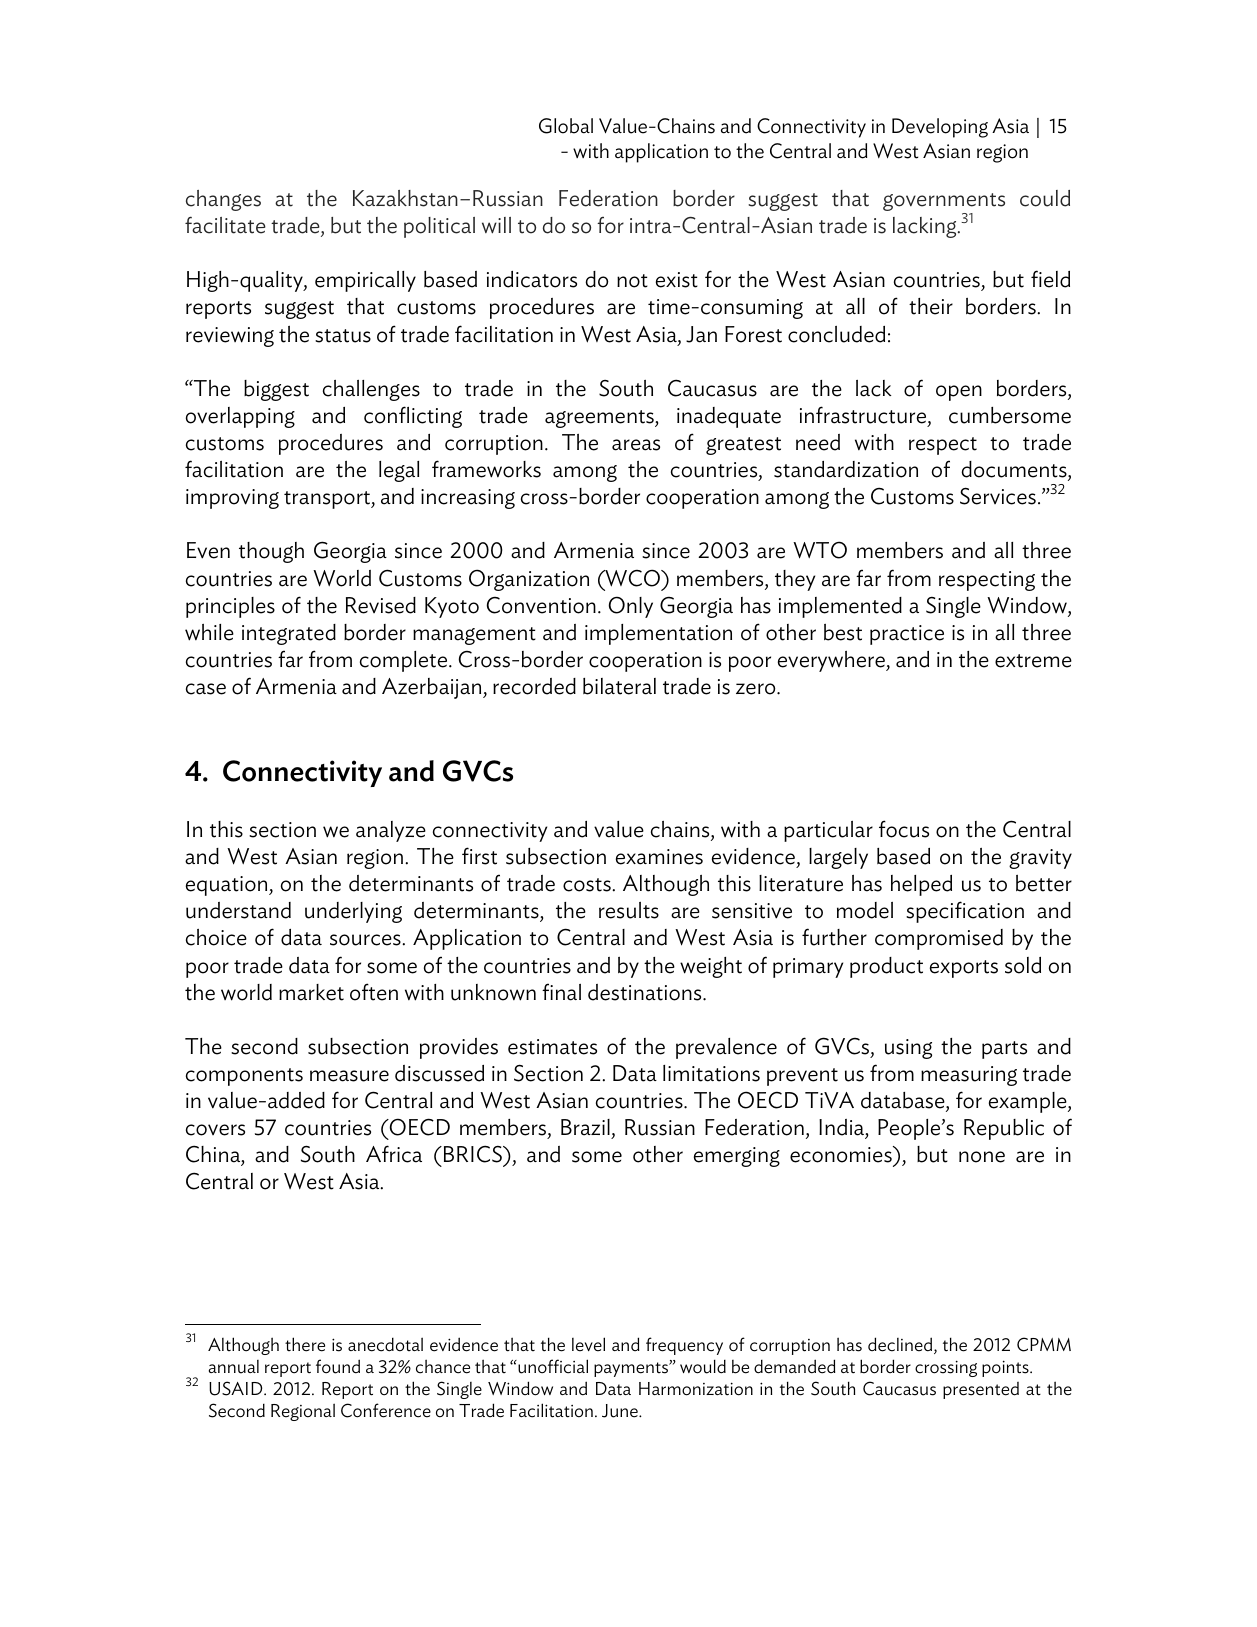 This page has height=1627, width=1257. Describe the element at coordinates (964, 969) in the page. I see `exports` at that location.
